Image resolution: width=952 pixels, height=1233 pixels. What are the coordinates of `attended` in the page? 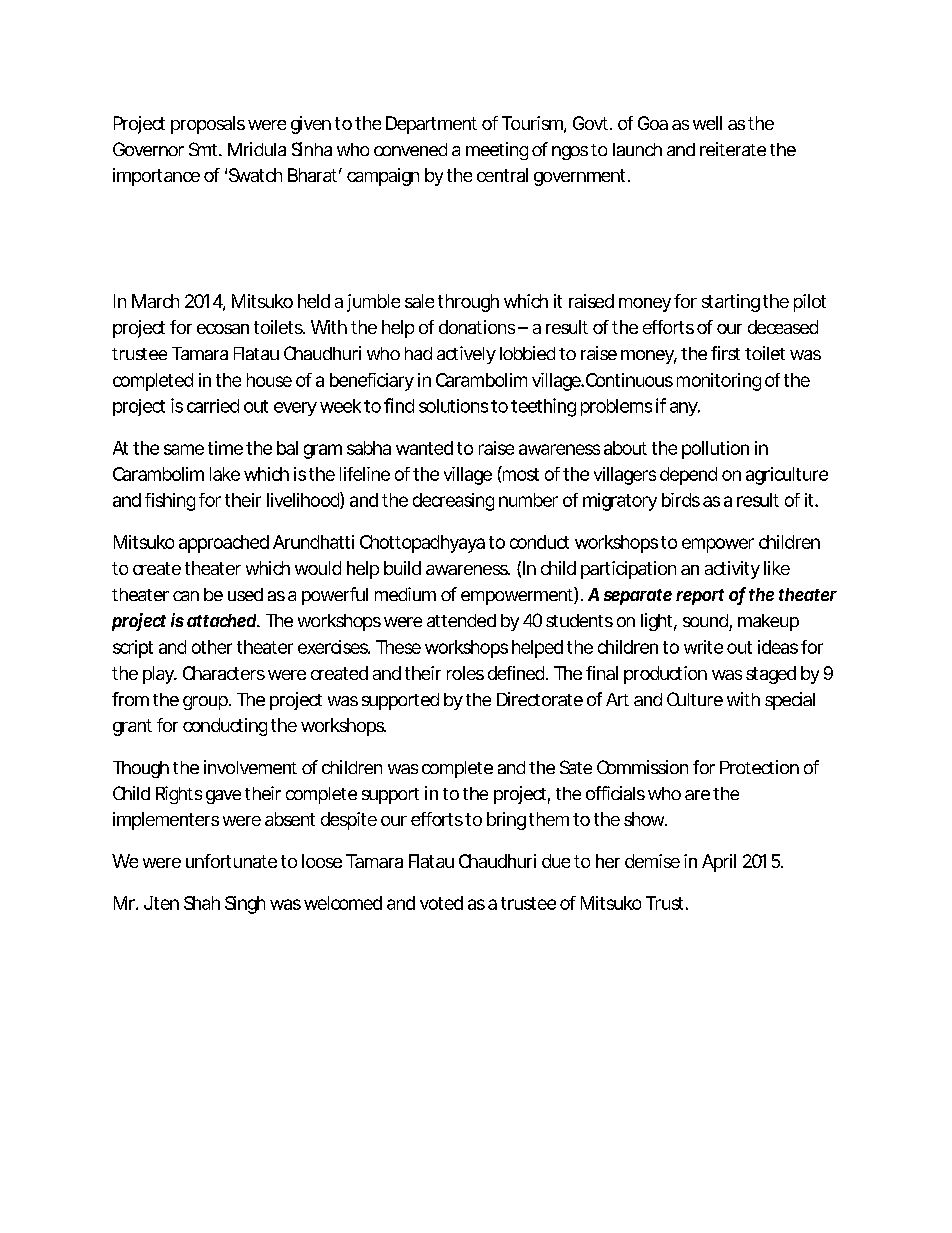 It's located at (461, 620).
